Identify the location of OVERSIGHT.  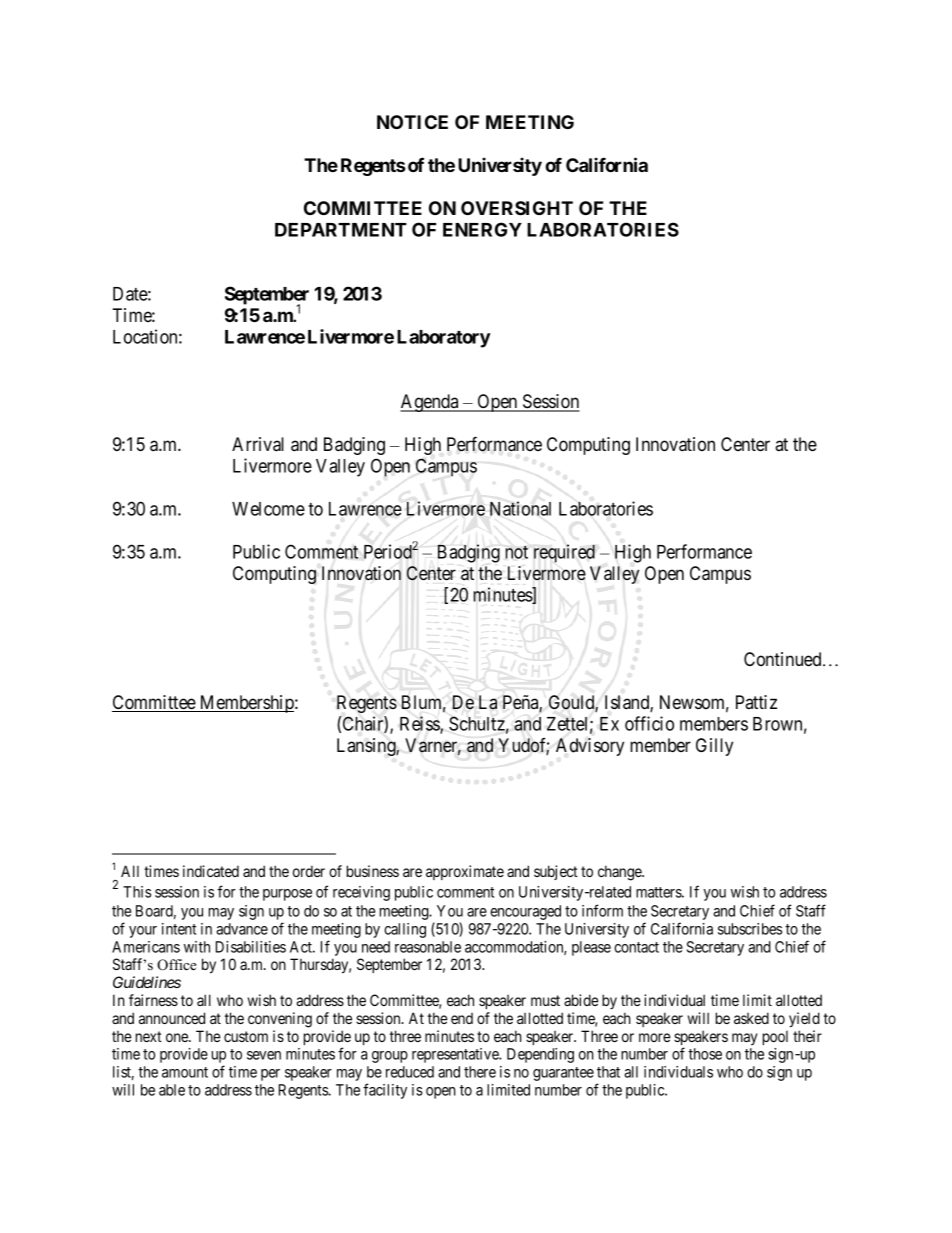
(517, 208).
